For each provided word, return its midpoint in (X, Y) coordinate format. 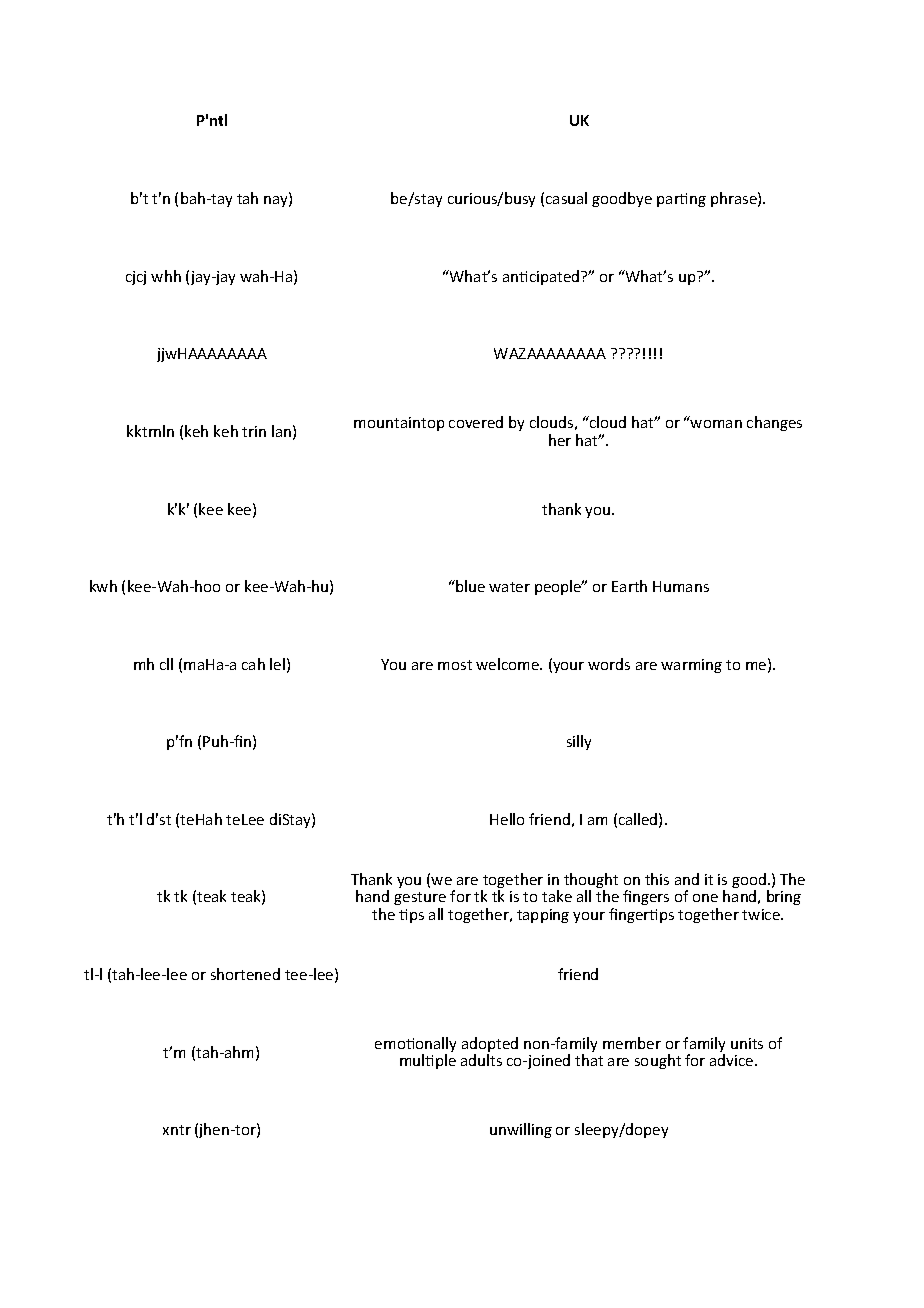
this (657, 879)
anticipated (542, 277)
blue (469, 586)
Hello (507, 819)
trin (254, 431)
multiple (428, 1061)
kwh (103, 586)
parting (681, 200)
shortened (245, 974)
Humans (681, 586)
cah (253, 664)
